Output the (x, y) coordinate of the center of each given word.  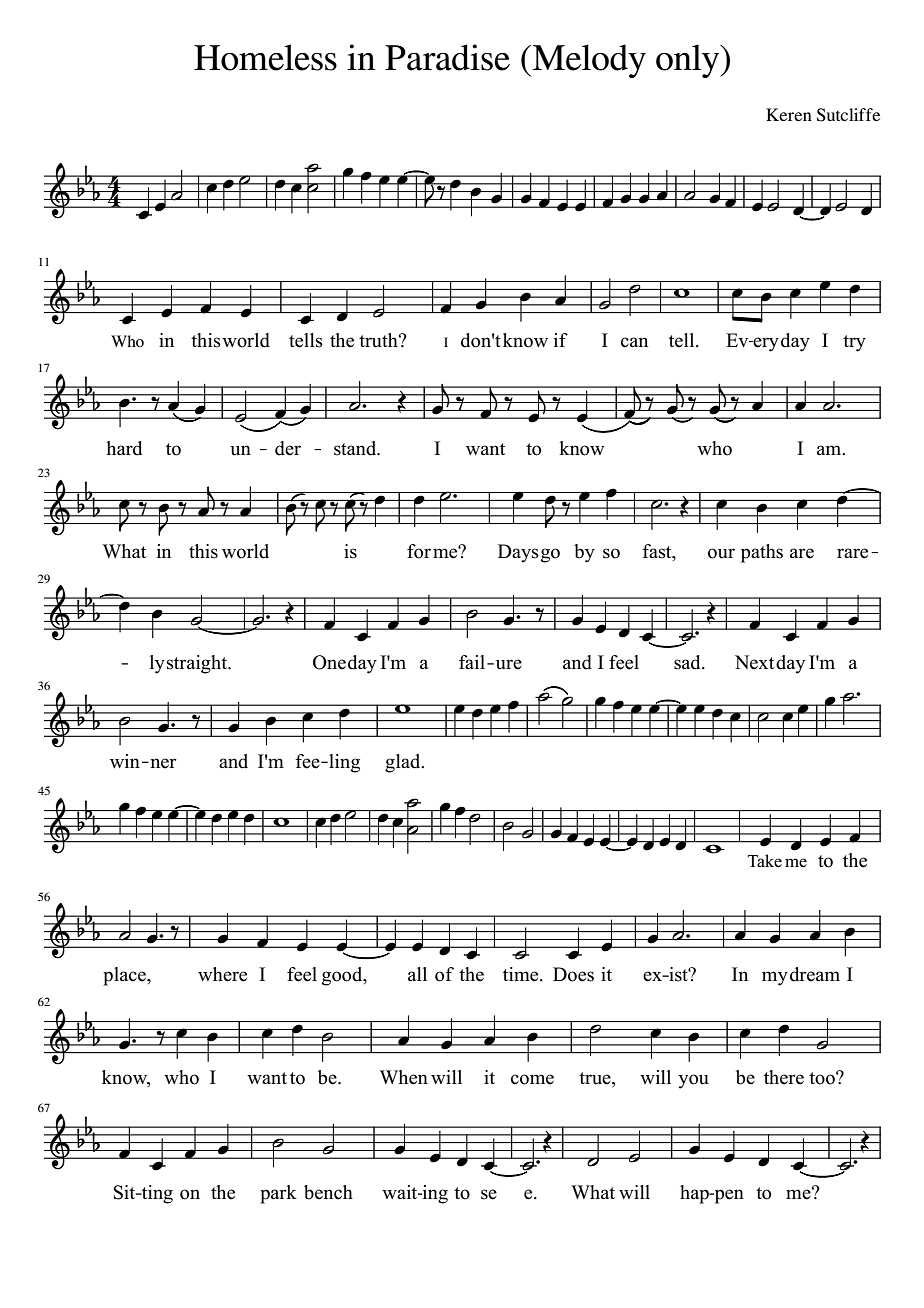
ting (156, 1194)
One (329, 662)
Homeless (265, 57)
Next (754, 662)
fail (473, 662)
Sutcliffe (848, 115)
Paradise (447, 57)
